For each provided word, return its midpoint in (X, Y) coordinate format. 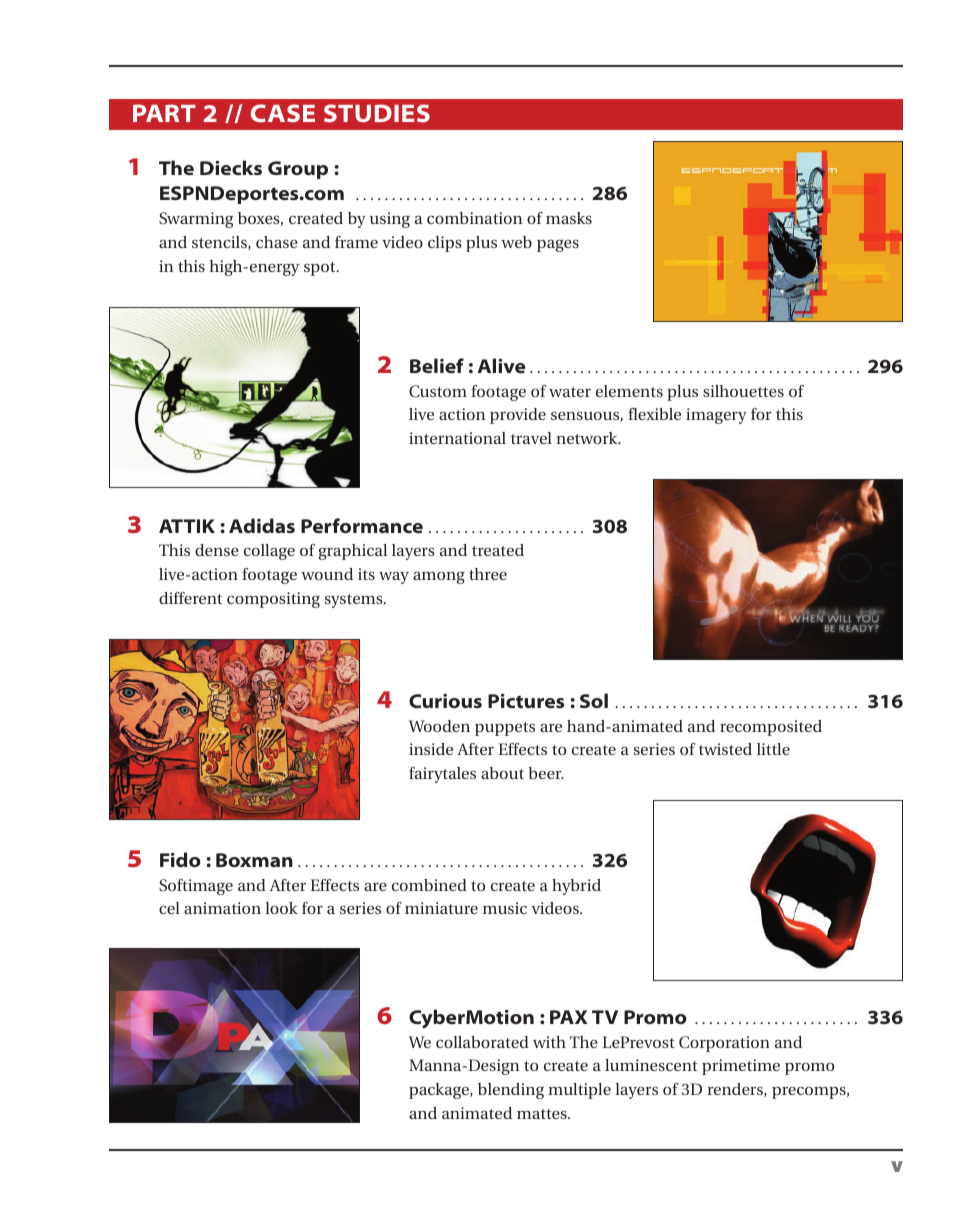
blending (511, 1091)
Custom (438, 391)
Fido (180, 859)
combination (474, 218)
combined (429, 885)
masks (569, 218)
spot (321, 269)
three (488, 574)
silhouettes (743, 391)
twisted (725, 749)
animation (222, 908)
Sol (594, 700)
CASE (283, 113)
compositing (273, 600)
